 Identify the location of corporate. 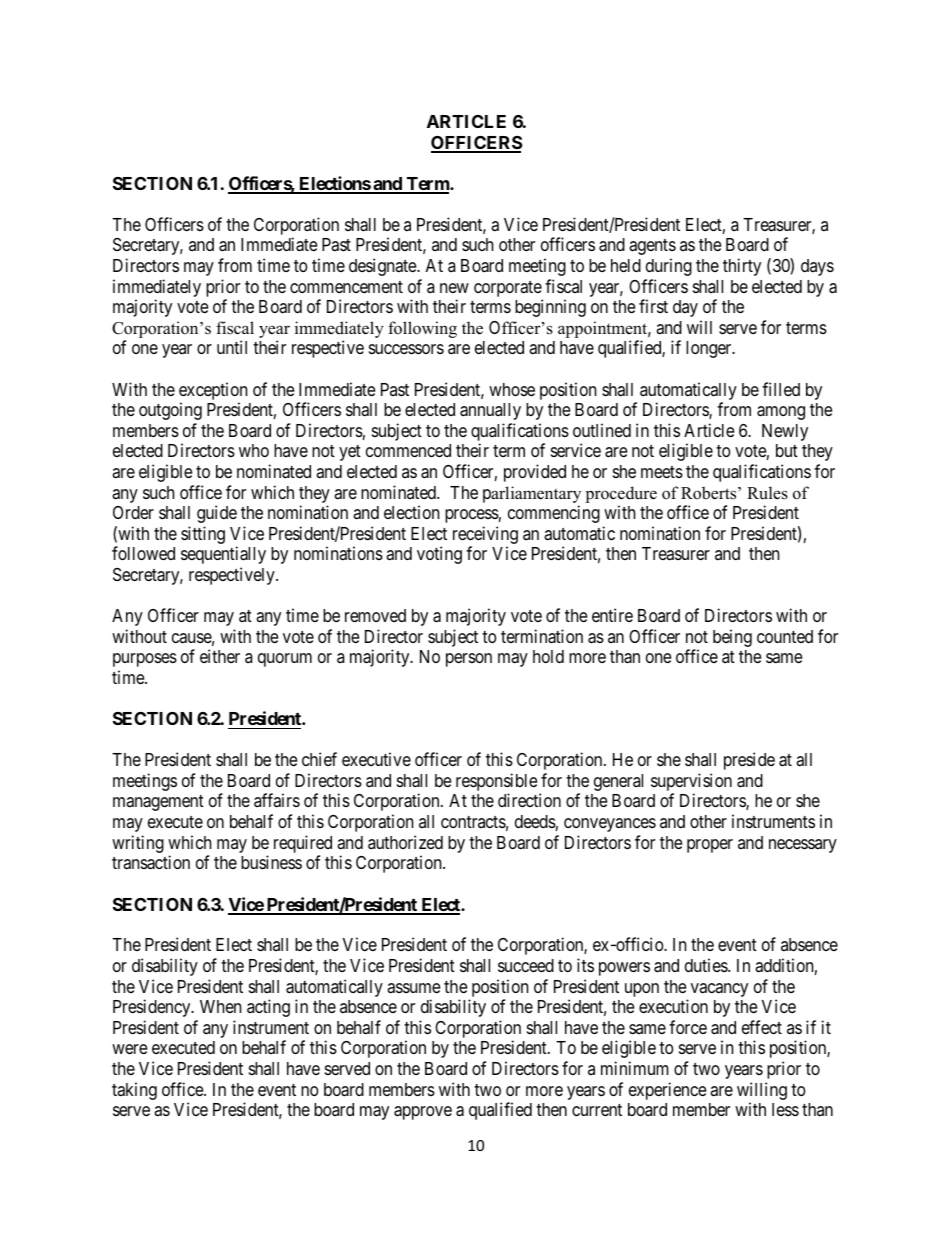
(508, 289).
